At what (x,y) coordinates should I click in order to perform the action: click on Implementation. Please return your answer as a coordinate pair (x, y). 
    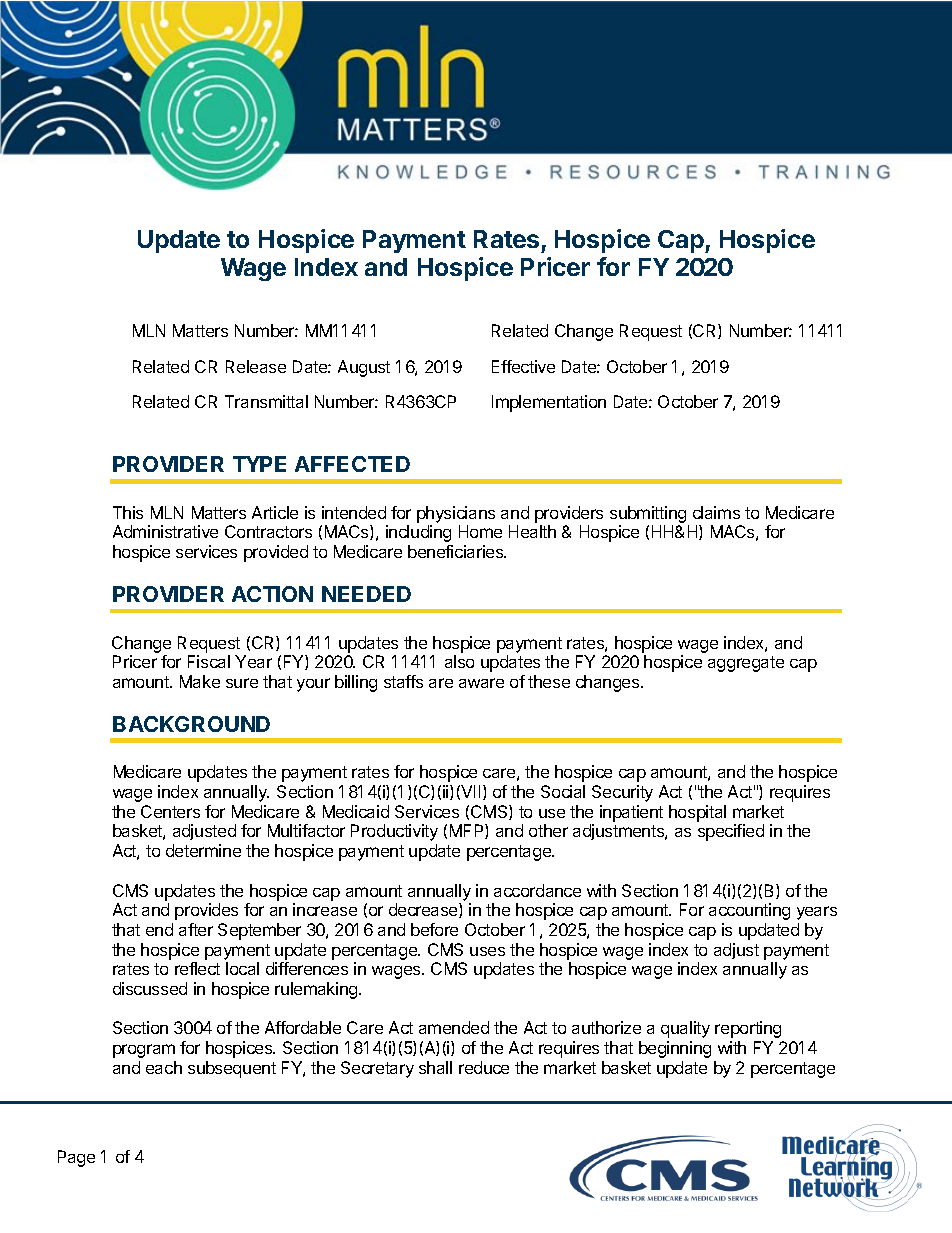
    Looking at the image, I should click on (549, 403).
